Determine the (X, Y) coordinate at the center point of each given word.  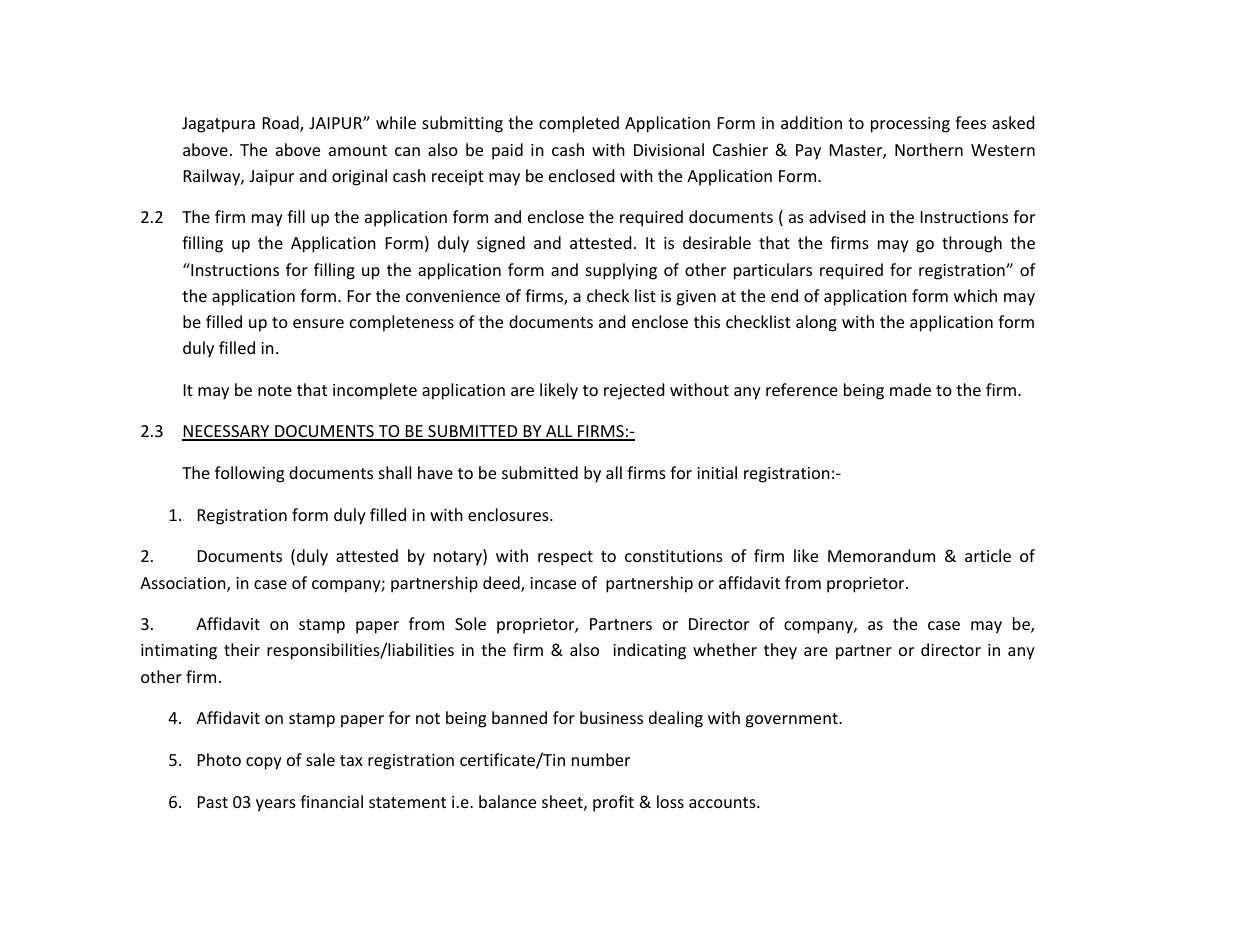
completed (579, 124)
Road (282, 124)
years (276, 805)
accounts (723, 802)
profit (613, 803)
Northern (929, 149)
